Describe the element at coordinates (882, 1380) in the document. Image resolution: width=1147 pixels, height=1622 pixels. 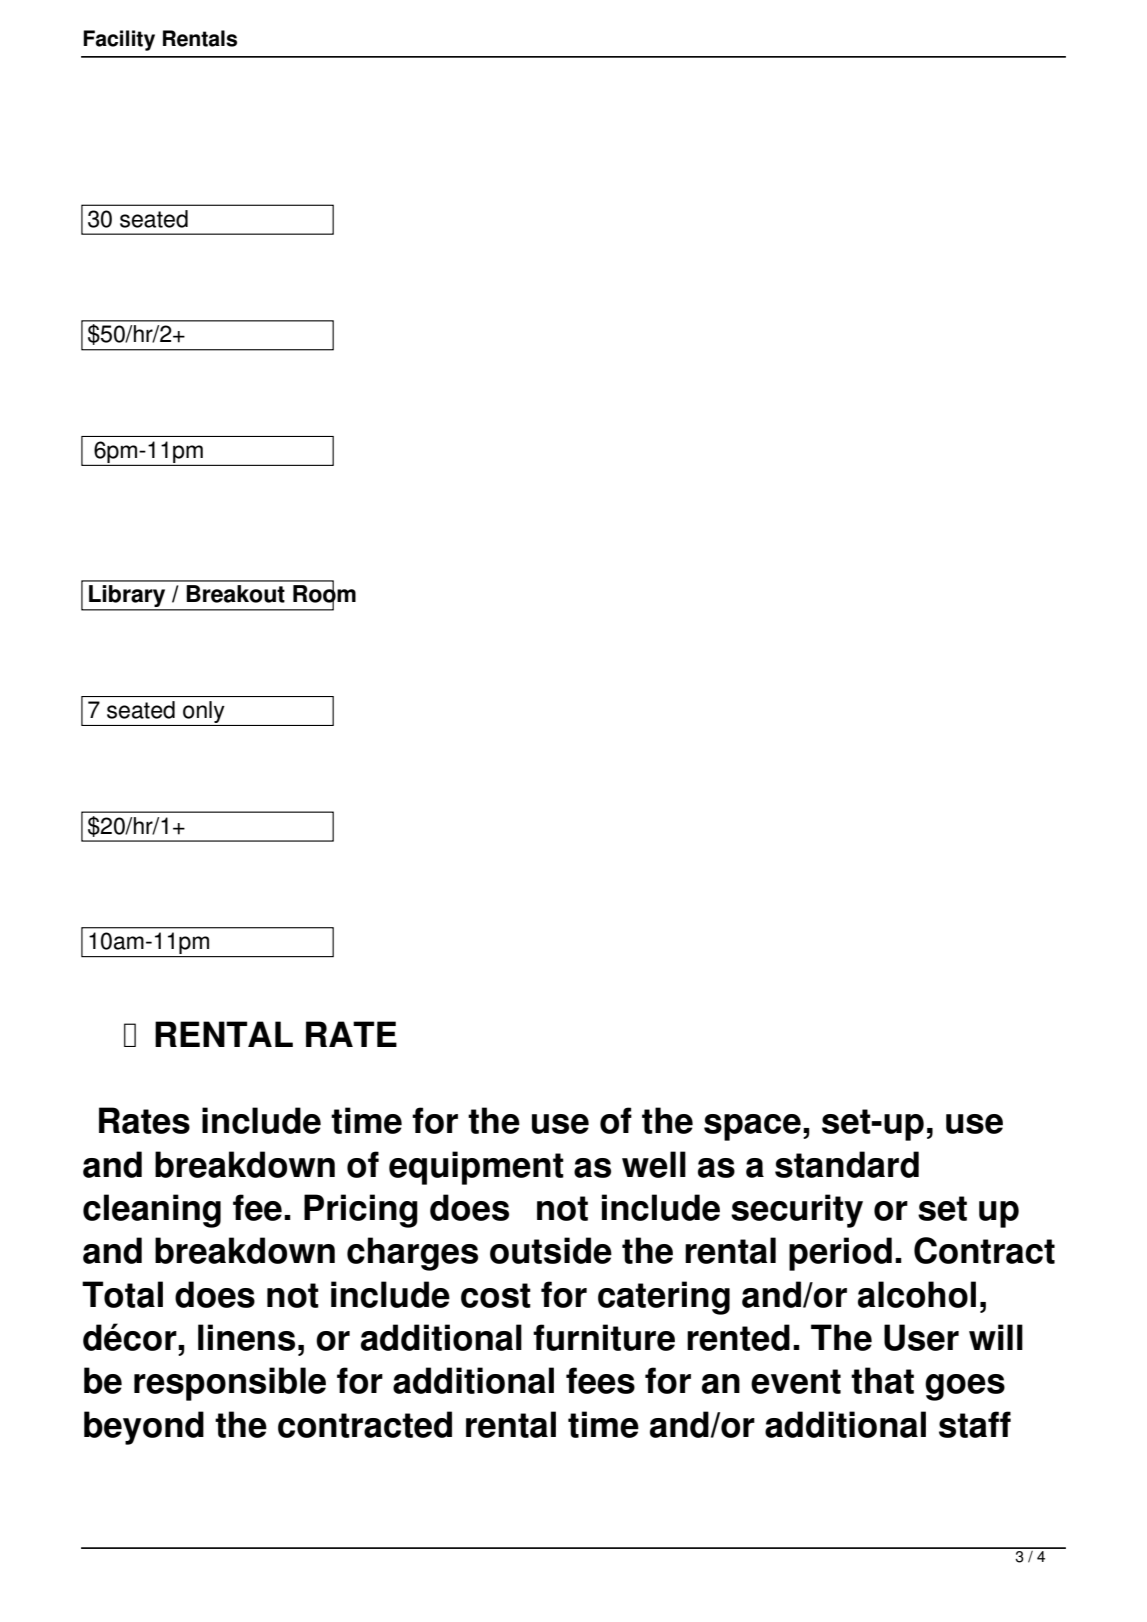
I see `that` at that location.
